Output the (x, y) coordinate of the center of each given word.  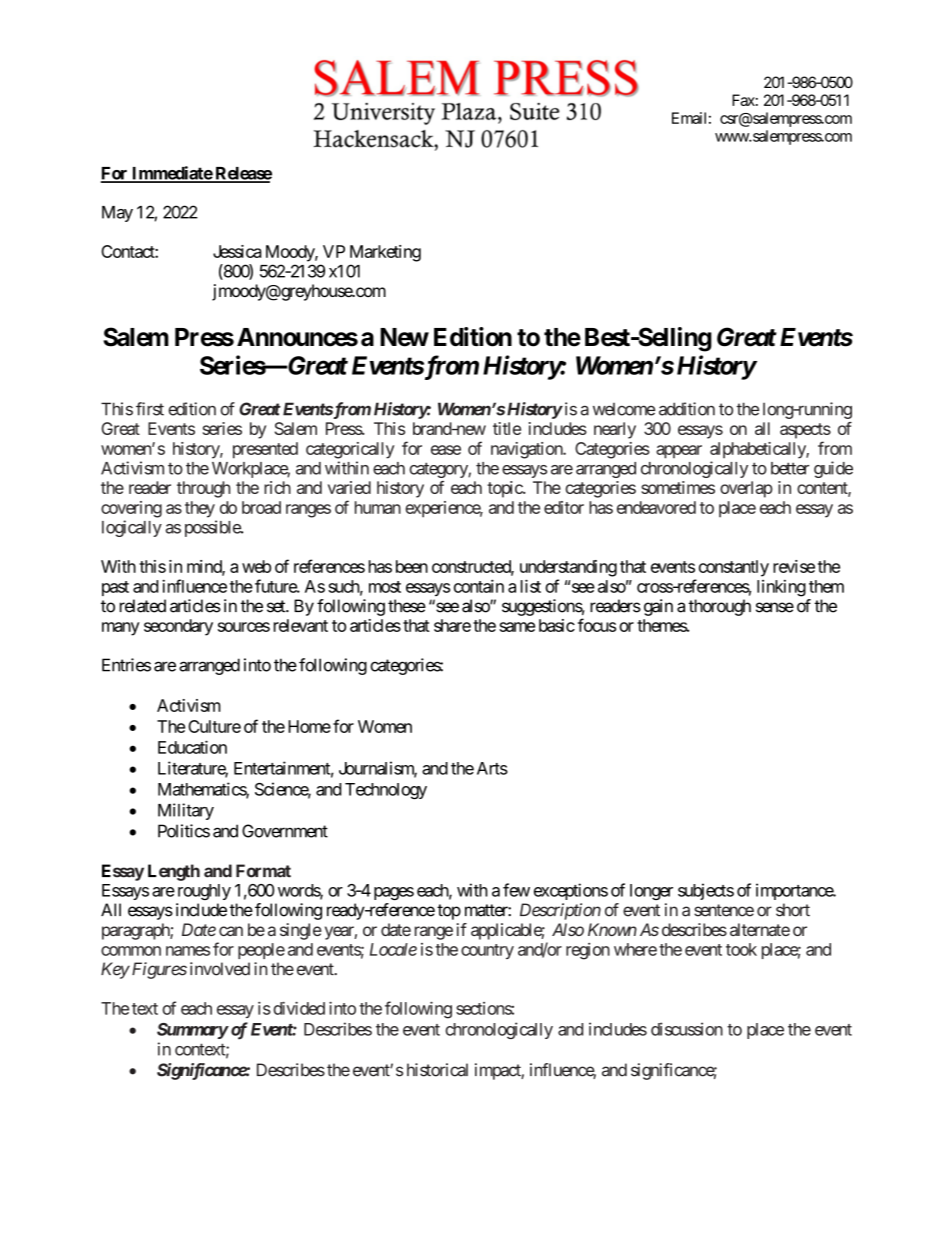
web (256, 566)
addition (687, 409)
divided (299, 1008)
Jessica (237, 251)
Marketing (385, 253)
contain (479, 586)
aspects (805, 431)
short (793, 910)
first (150, 409)
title (507, 428)
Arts (492, 768)
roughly (204, 892)
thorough (719, 607)
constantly (734, 568)
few (516, 890)
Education (192, 747)
